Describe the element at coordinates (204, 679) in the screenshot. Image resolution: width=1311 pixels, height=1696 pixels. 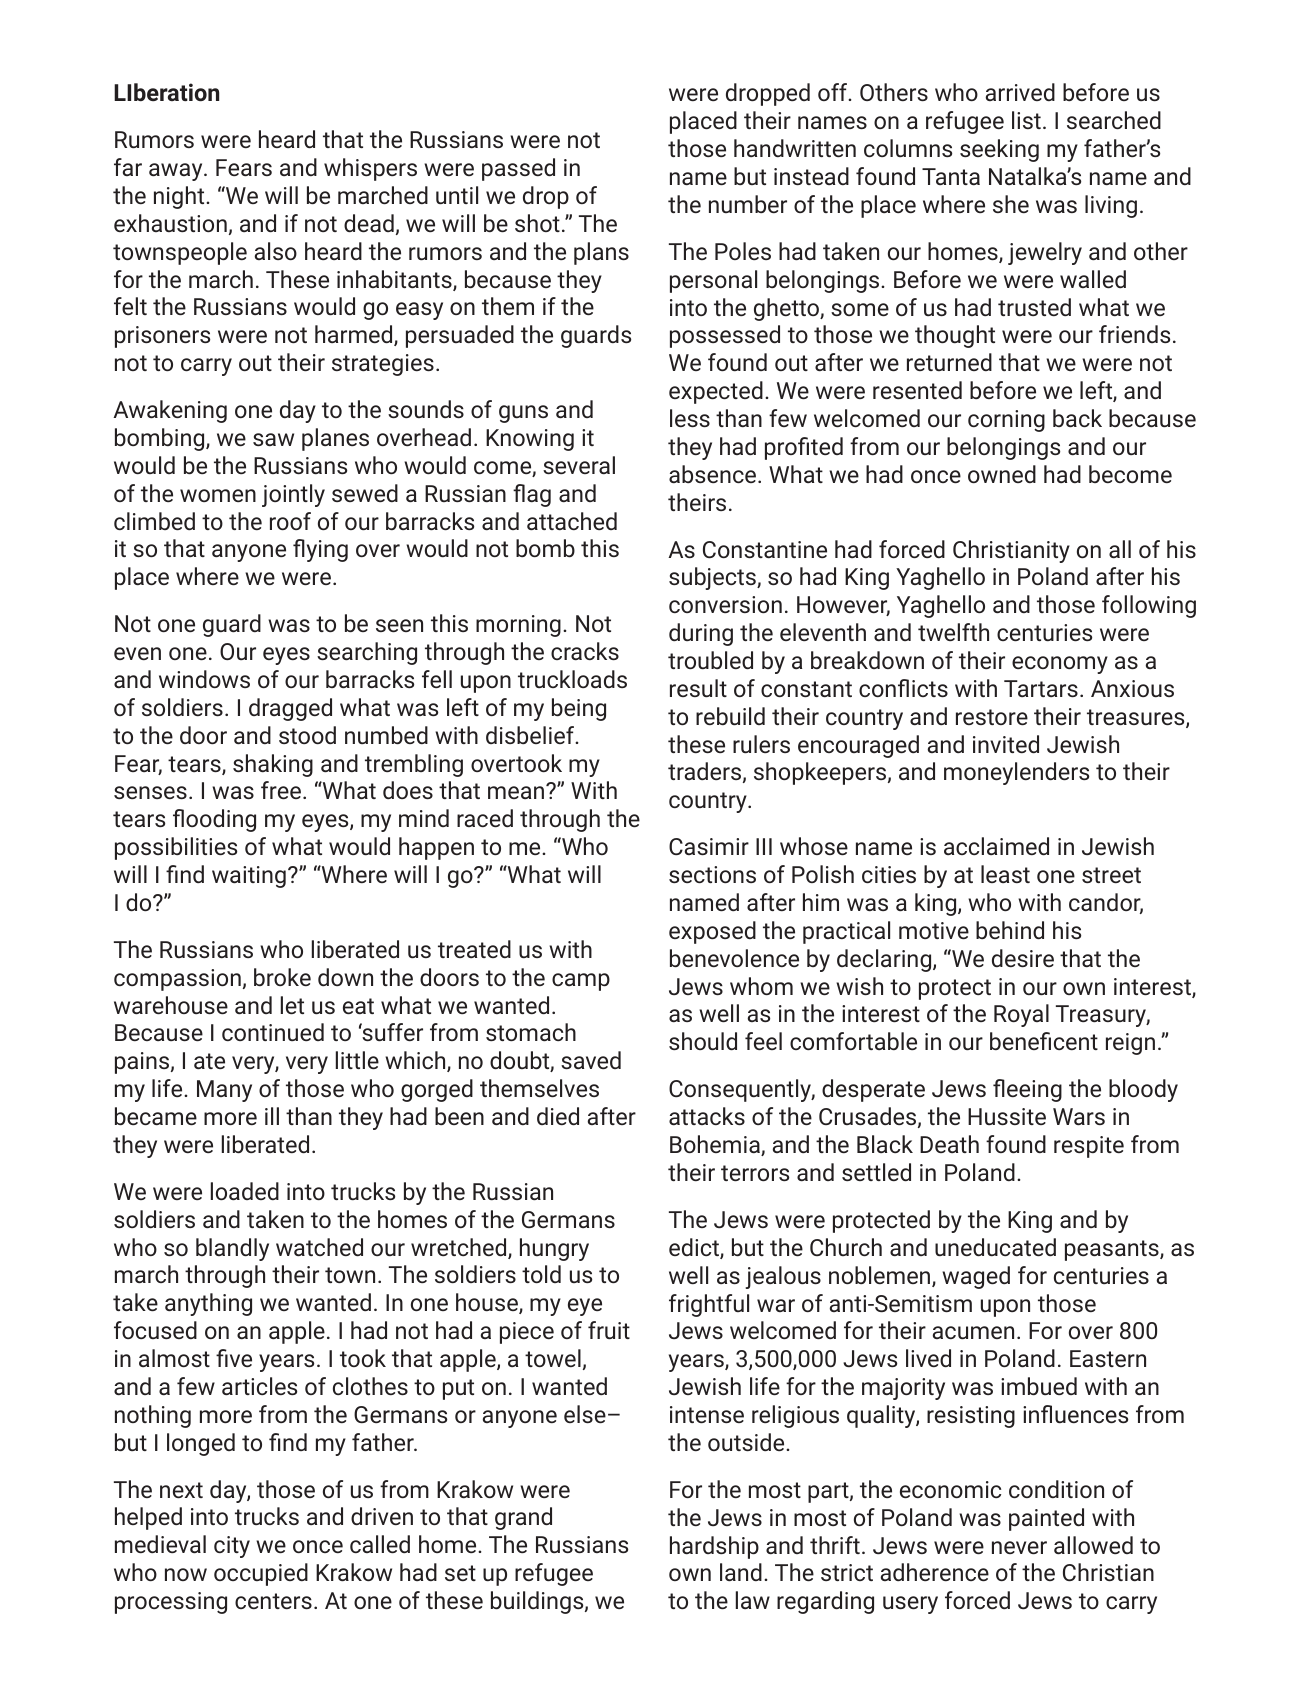
I see `windows` at that location.
